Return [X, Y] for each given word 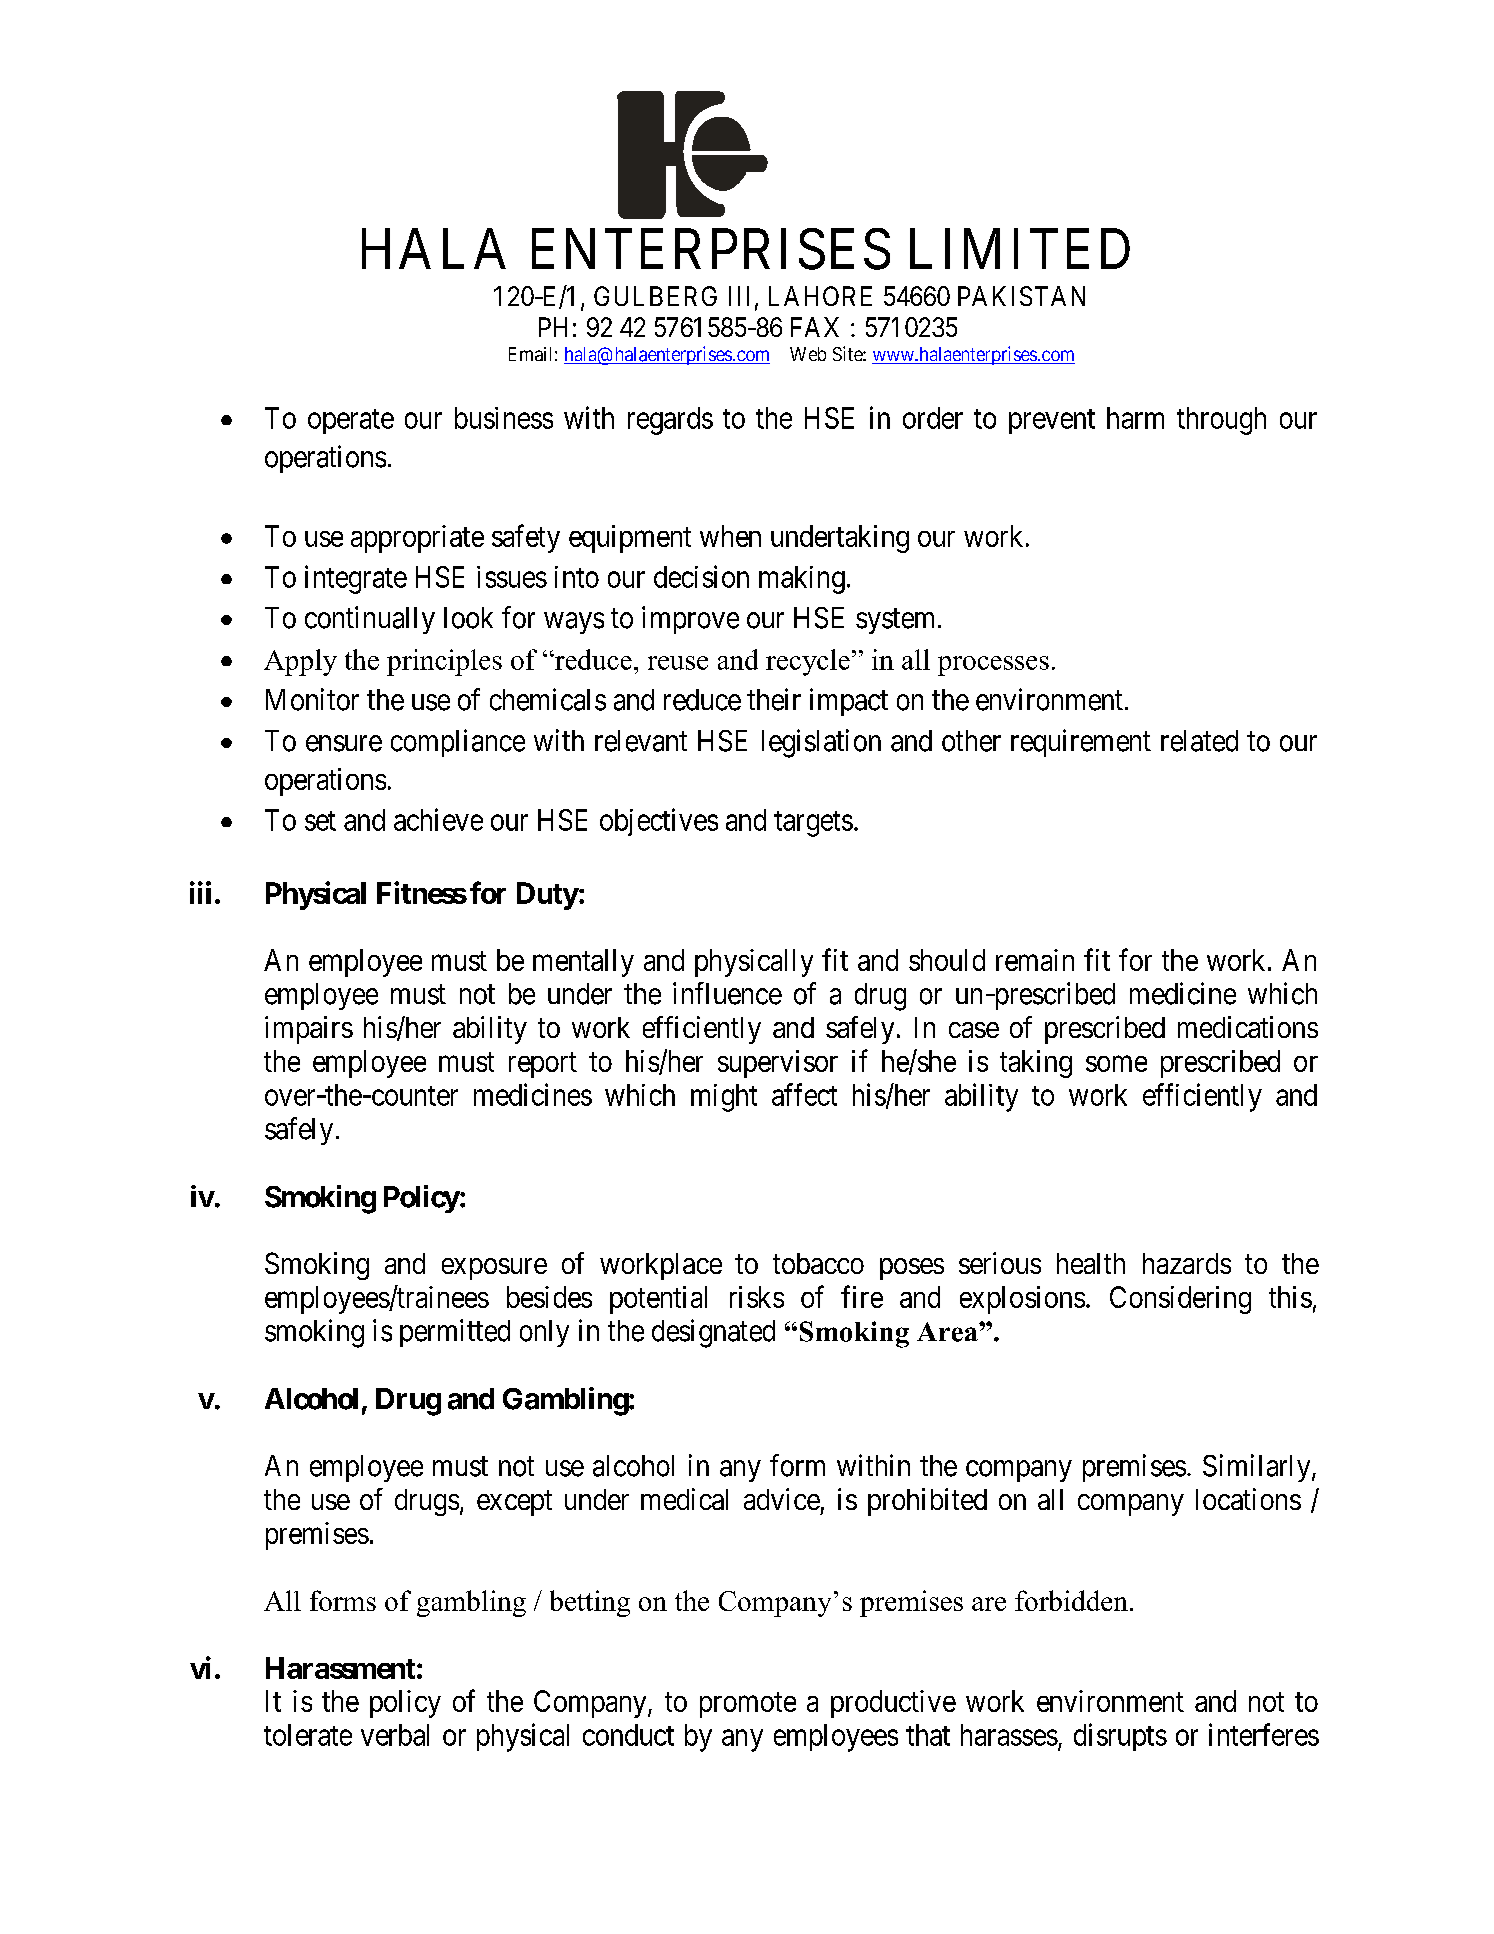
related [1199, 741]
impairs [309, 1030]
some [1116, 1064]
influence [727, 993]
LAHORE [820, 296]
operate [351, 421]
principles [444, 662]
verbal [395, 1735]
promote [748, 1705]
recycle [808, 662]
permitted [455, 1333]
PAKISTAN [1021, 296]
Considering [1180, 1300]
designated [713, 1333]
